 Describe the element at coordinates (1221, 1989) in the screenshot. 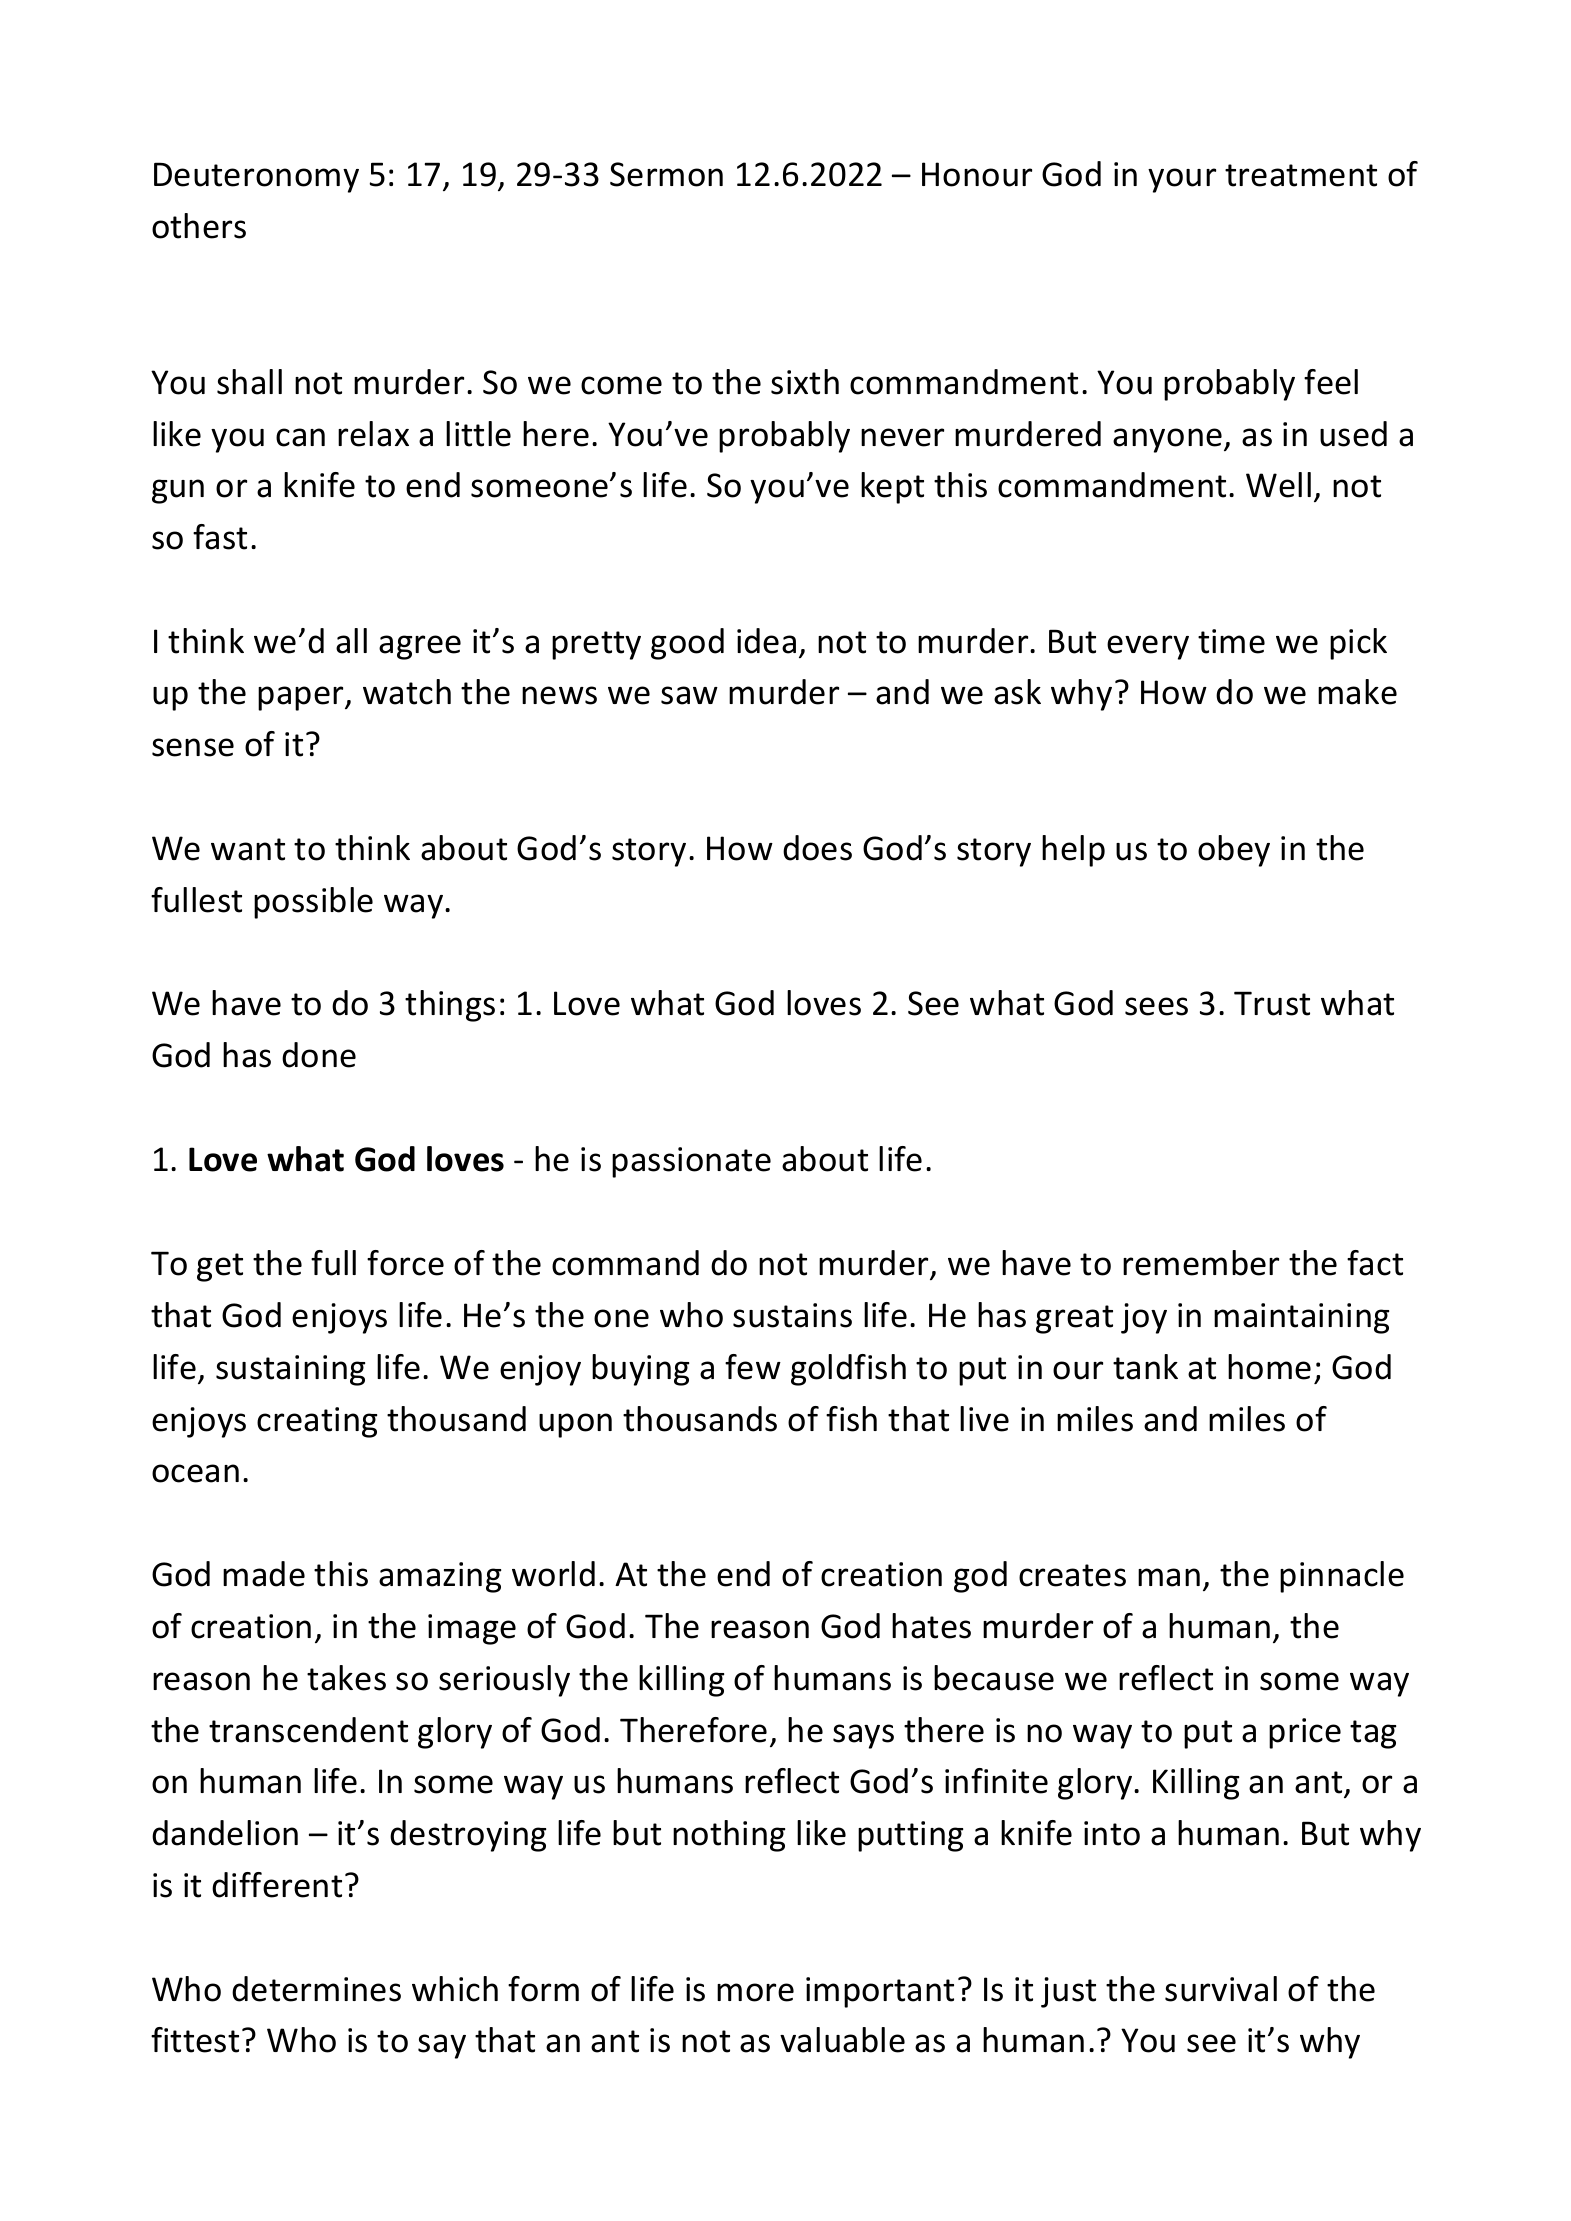

I see `survival` at that location.
